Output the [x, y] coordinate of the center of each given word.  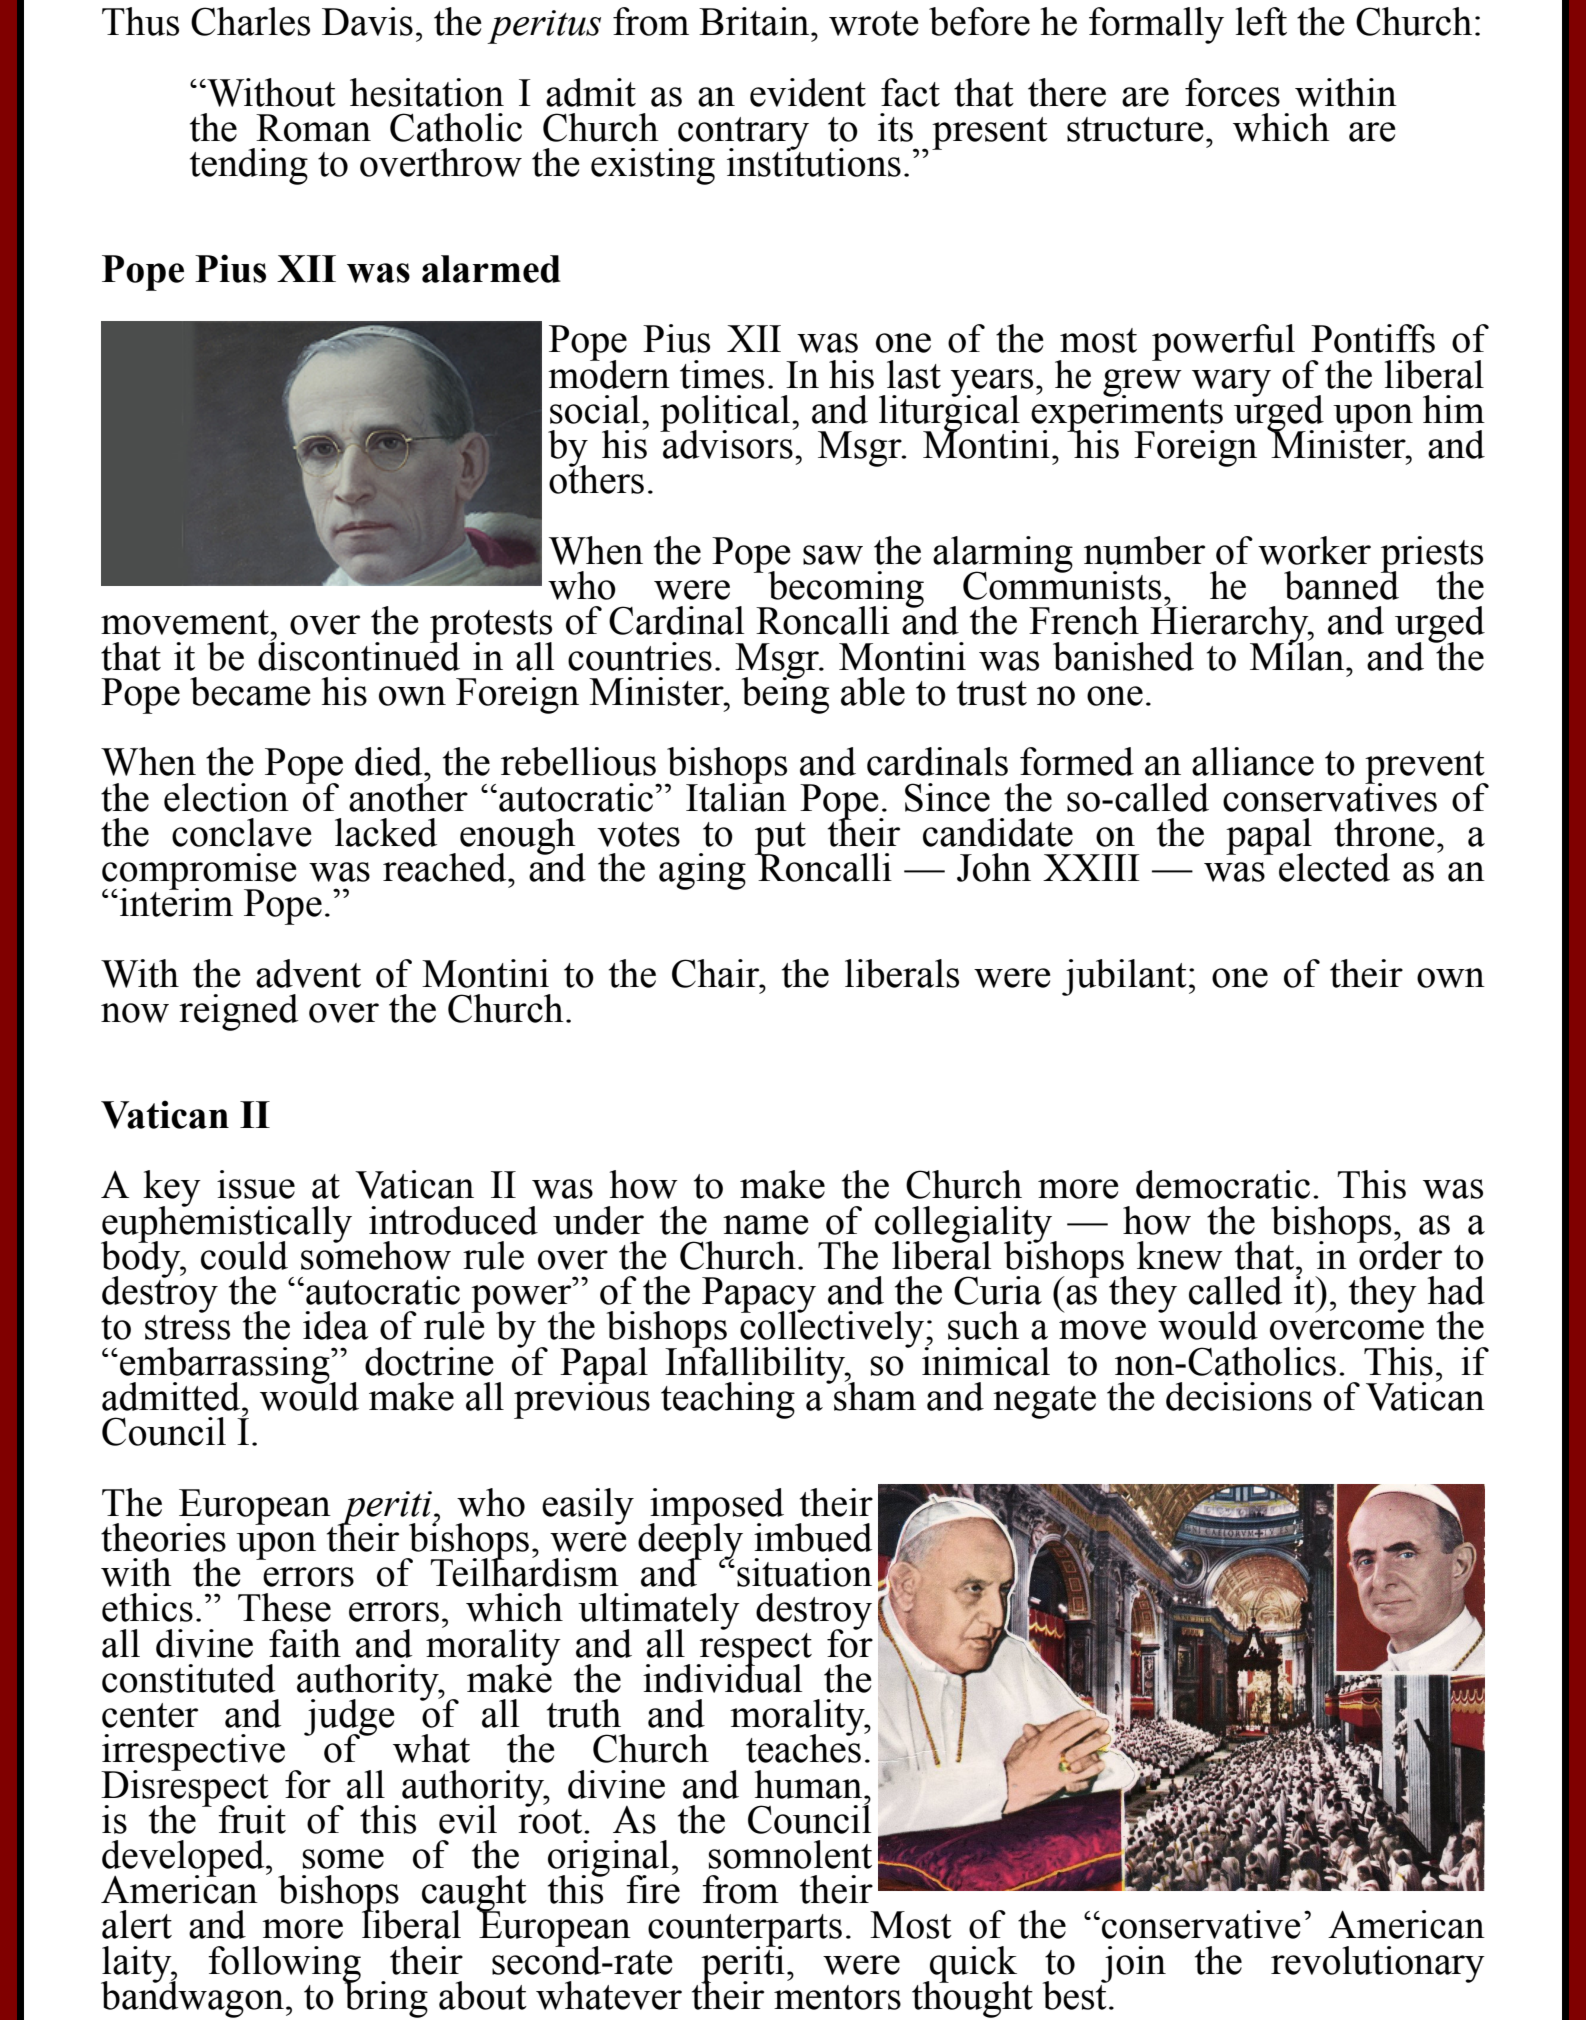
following [284, 1965]
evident [808, 92]
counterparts [745, 1931]
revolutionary [1378, 1964]
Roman [313, 128]
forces [1232, 92]
